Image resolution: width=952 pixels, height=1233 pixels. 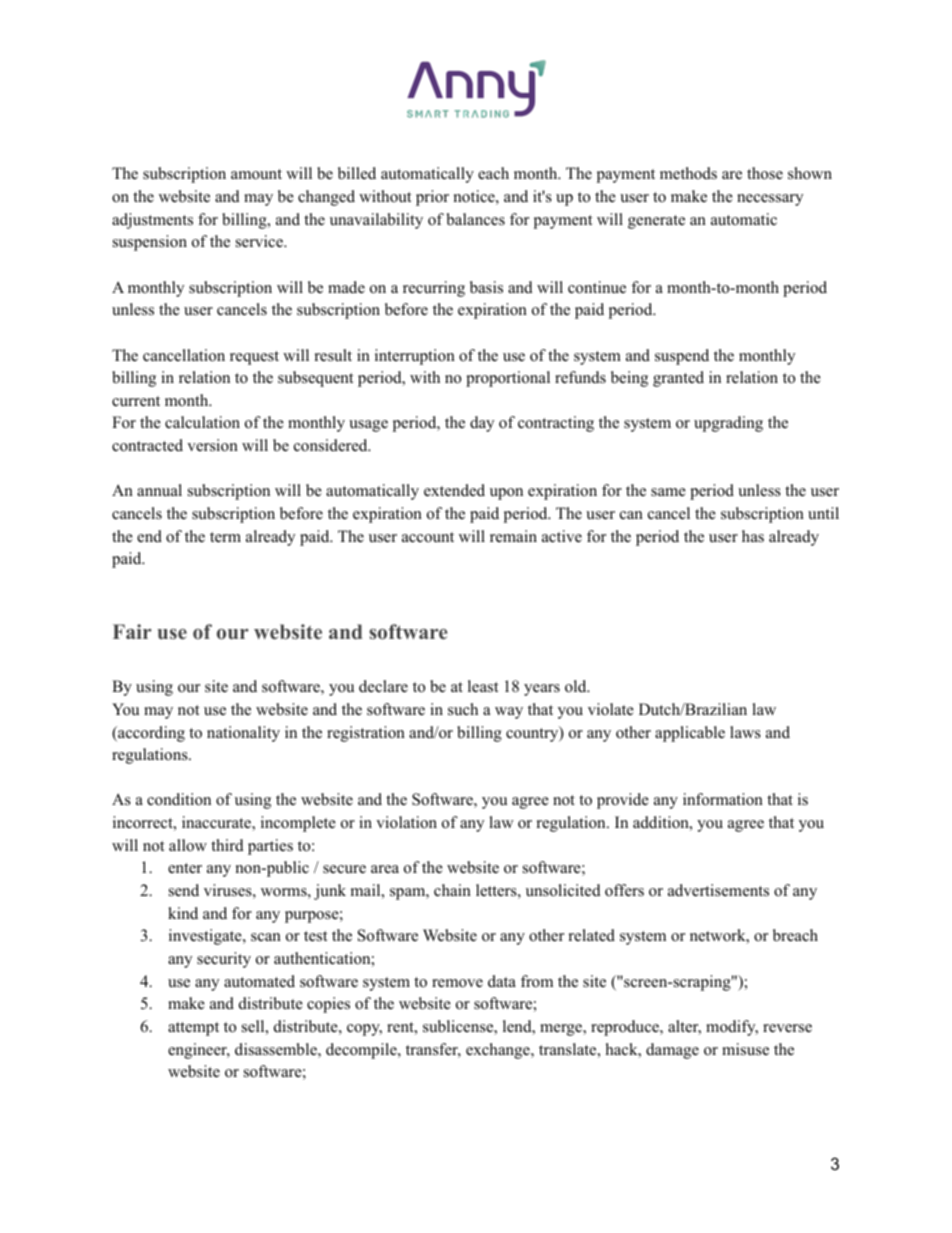 I want to click on extended, so click(x=454, y=490).
